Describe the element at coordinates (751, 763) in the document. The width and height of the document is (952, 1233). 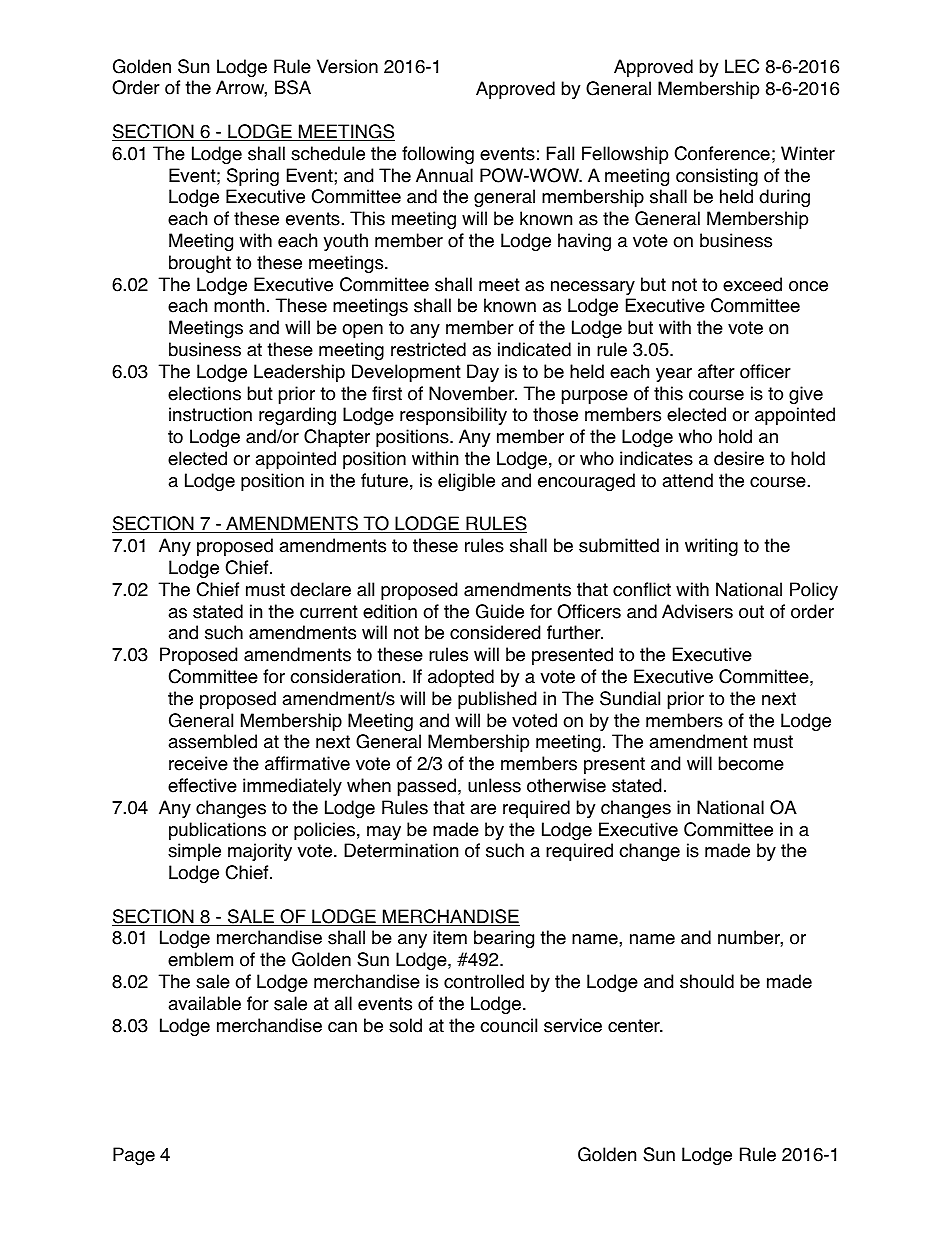
I see `become` at that location.
